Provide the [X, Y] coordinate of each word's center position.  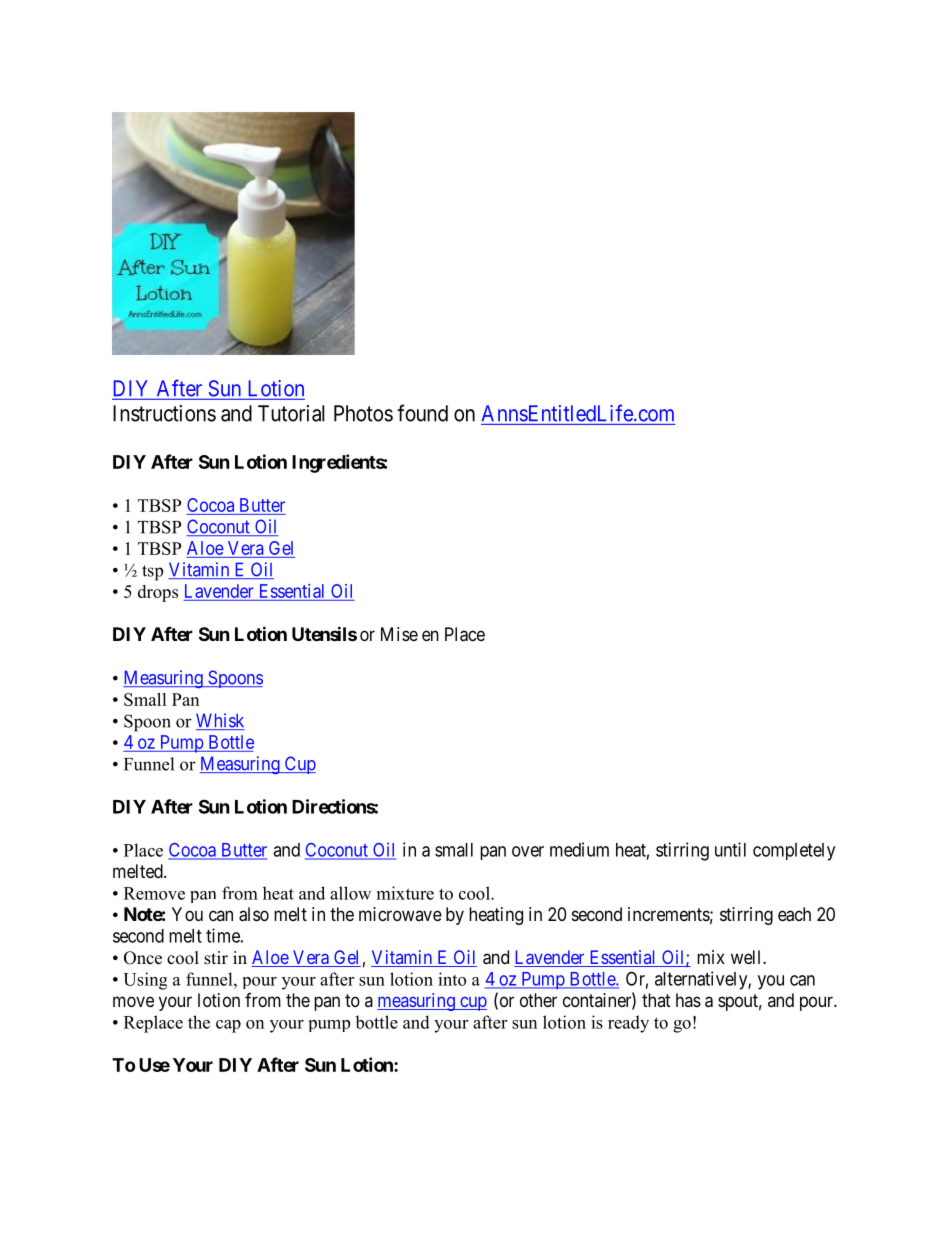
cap [228, 1026]
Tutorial [291, 413]
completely [794, 852]
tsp [152, 573]
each [794, 914]
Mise [399, 634]
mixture [405, 893]
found [422, 413]
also [254, 914]
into [452, 979]
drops [158, 593]
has [688, 1000]
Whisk [220, 721]
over [528, 851]
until [730, 849]
